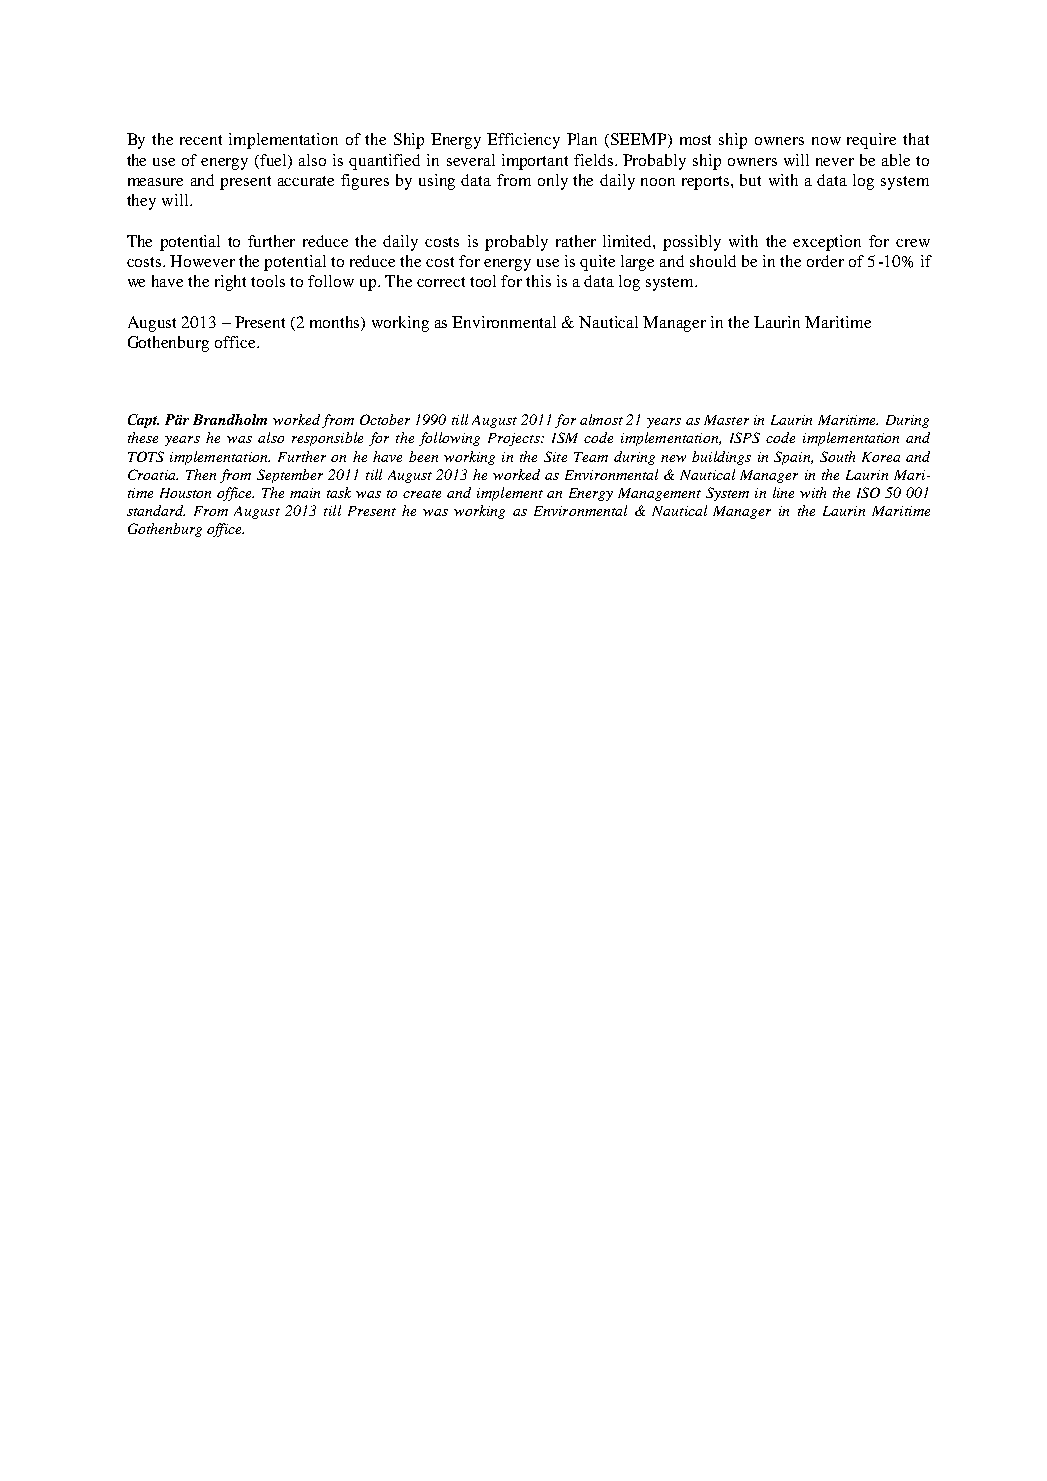 The height and width of the screenshot is (1481, 1047). What do you see at coordinates (385, 419) in the screenshot?
I see `October` at bounding box center [385, 419].
